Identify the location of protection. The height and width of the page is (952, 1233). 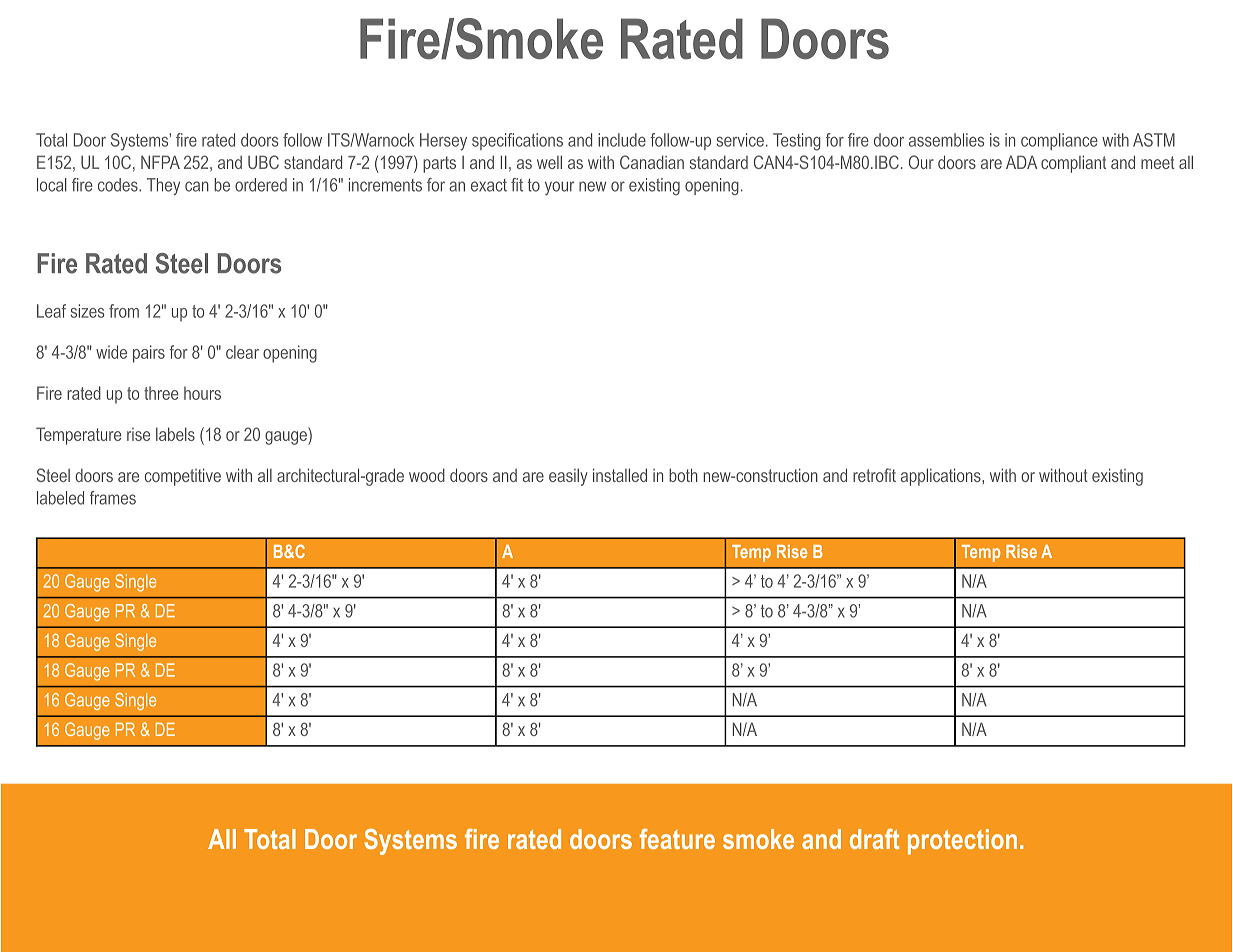
(962, 842).
